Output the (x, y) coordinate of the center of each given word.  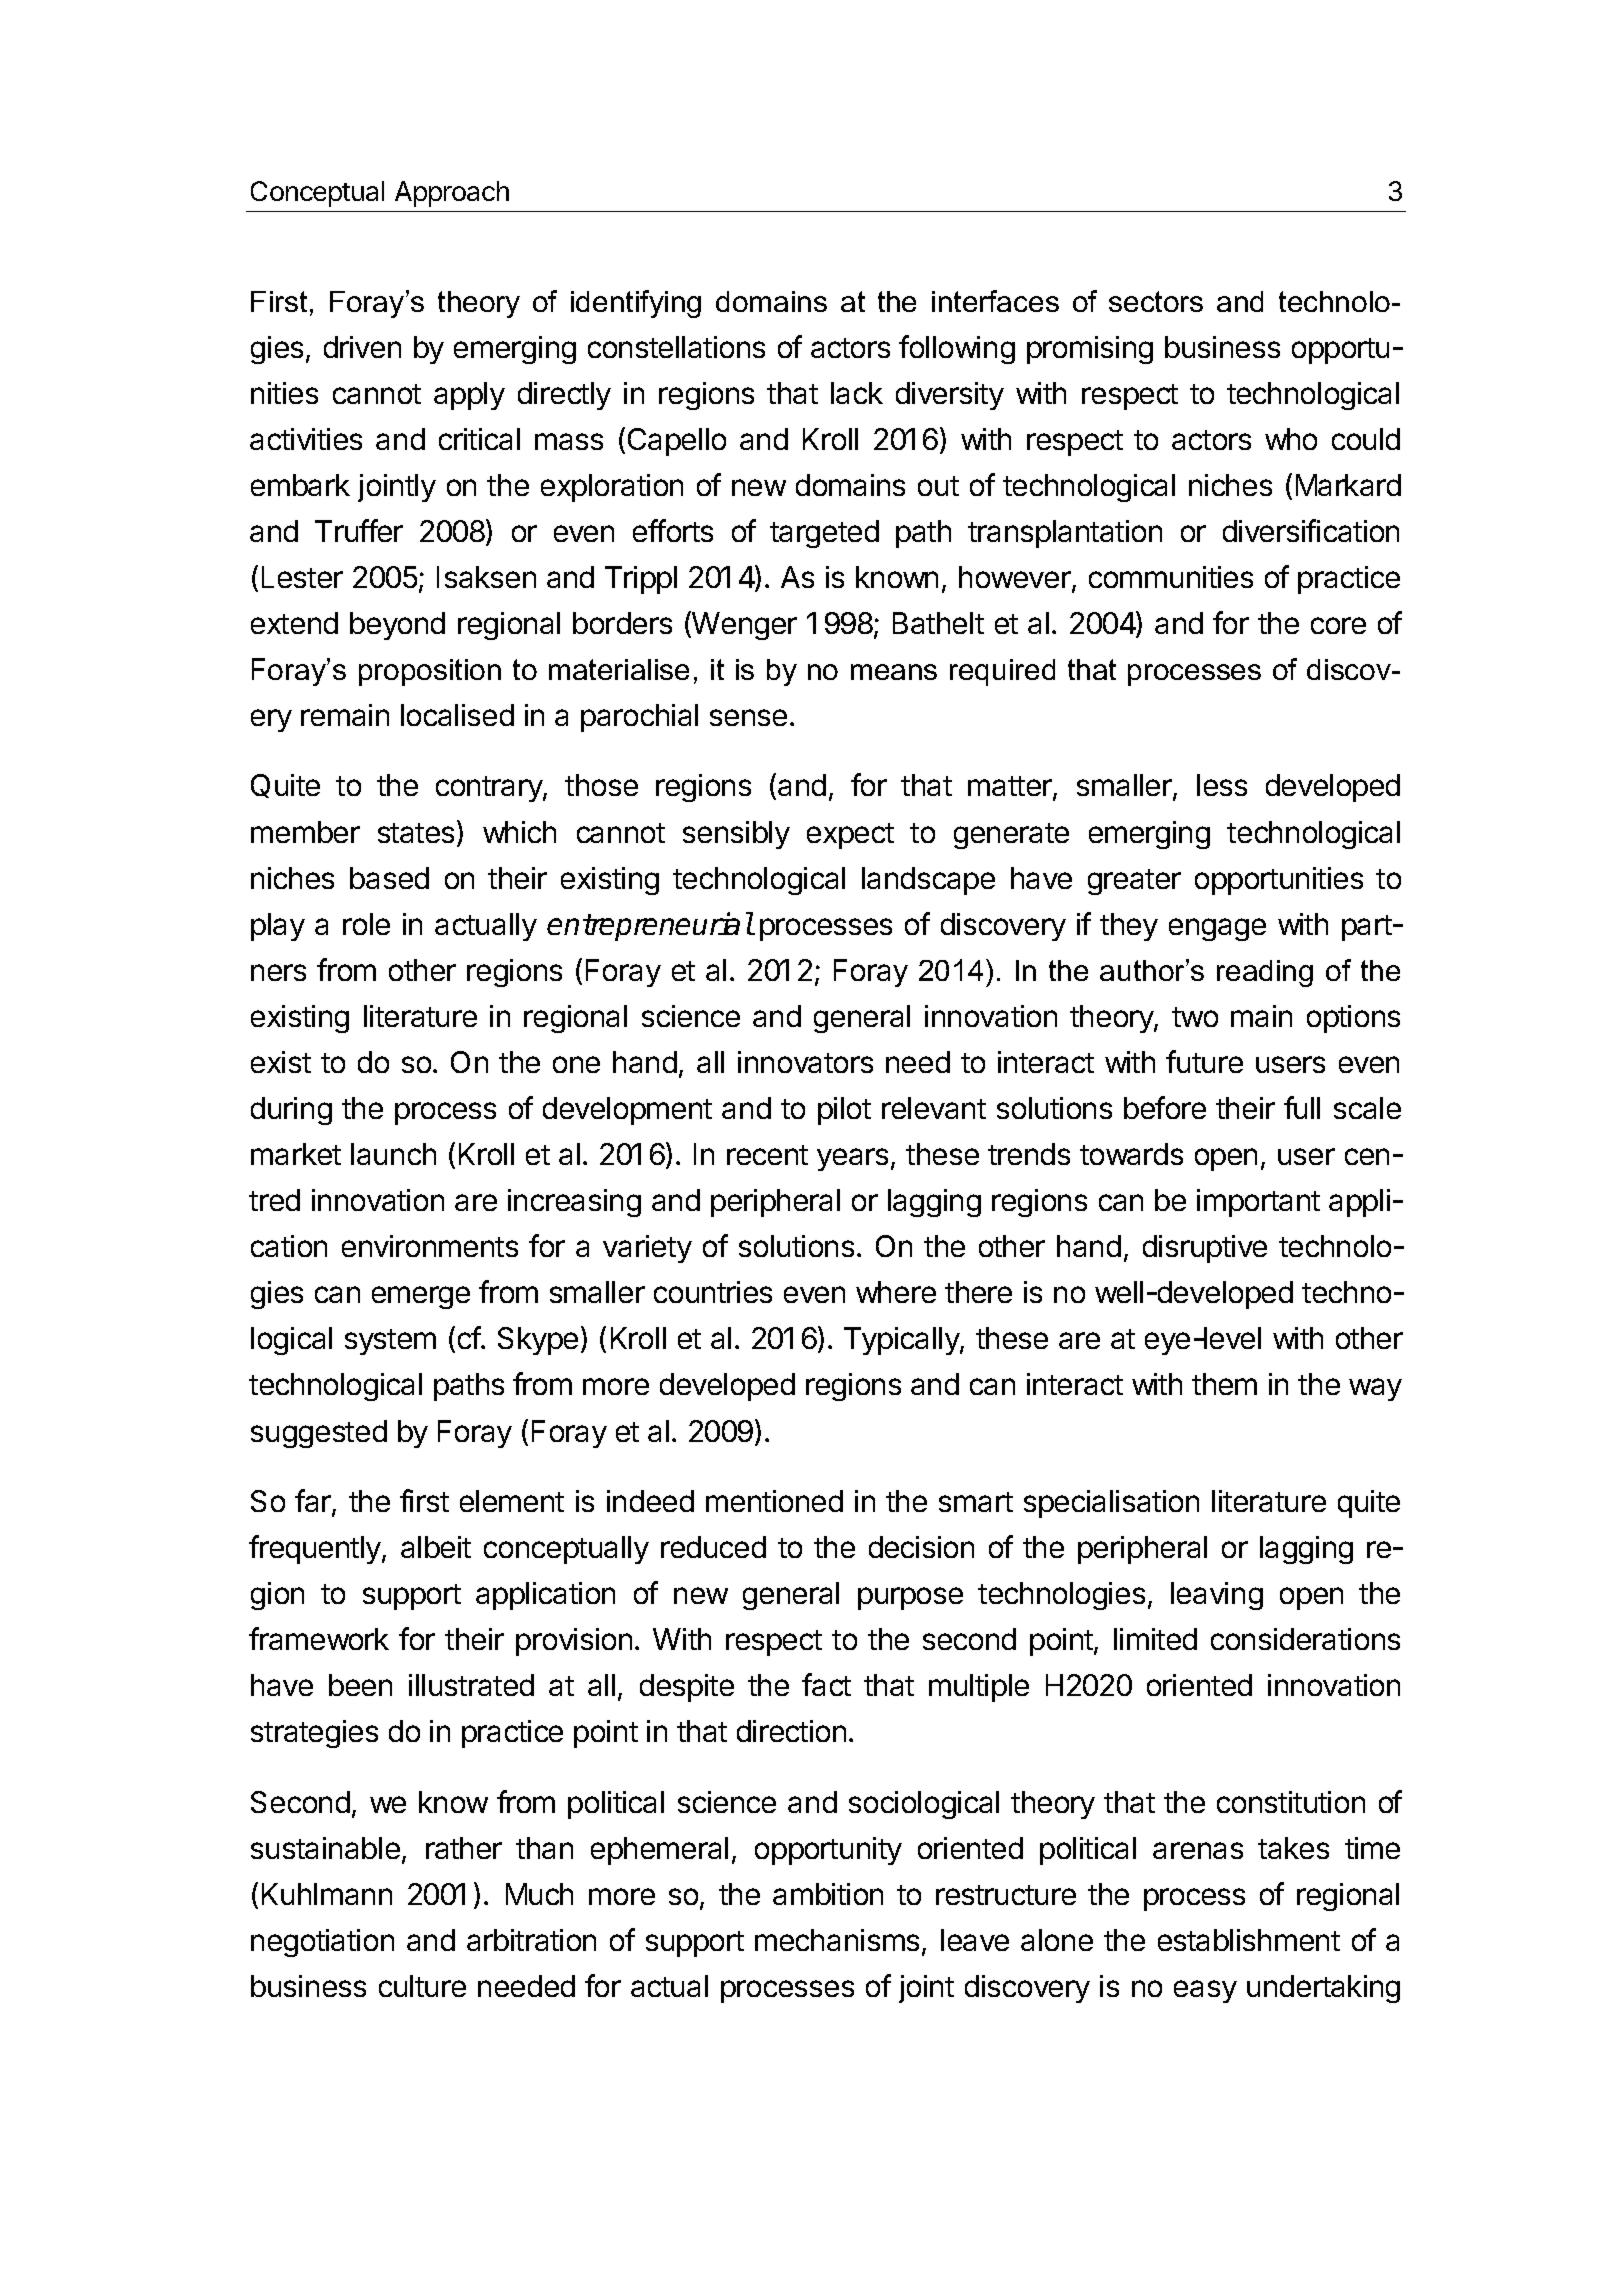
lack (857, 393)
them (1224, 1384)
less (1222, 785)
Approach (452, 194)
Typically (902, 1341)
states (416, 833)
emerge (421, 1297)
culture (422, 1986)
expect (850, 836)
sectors (1156, 301)
